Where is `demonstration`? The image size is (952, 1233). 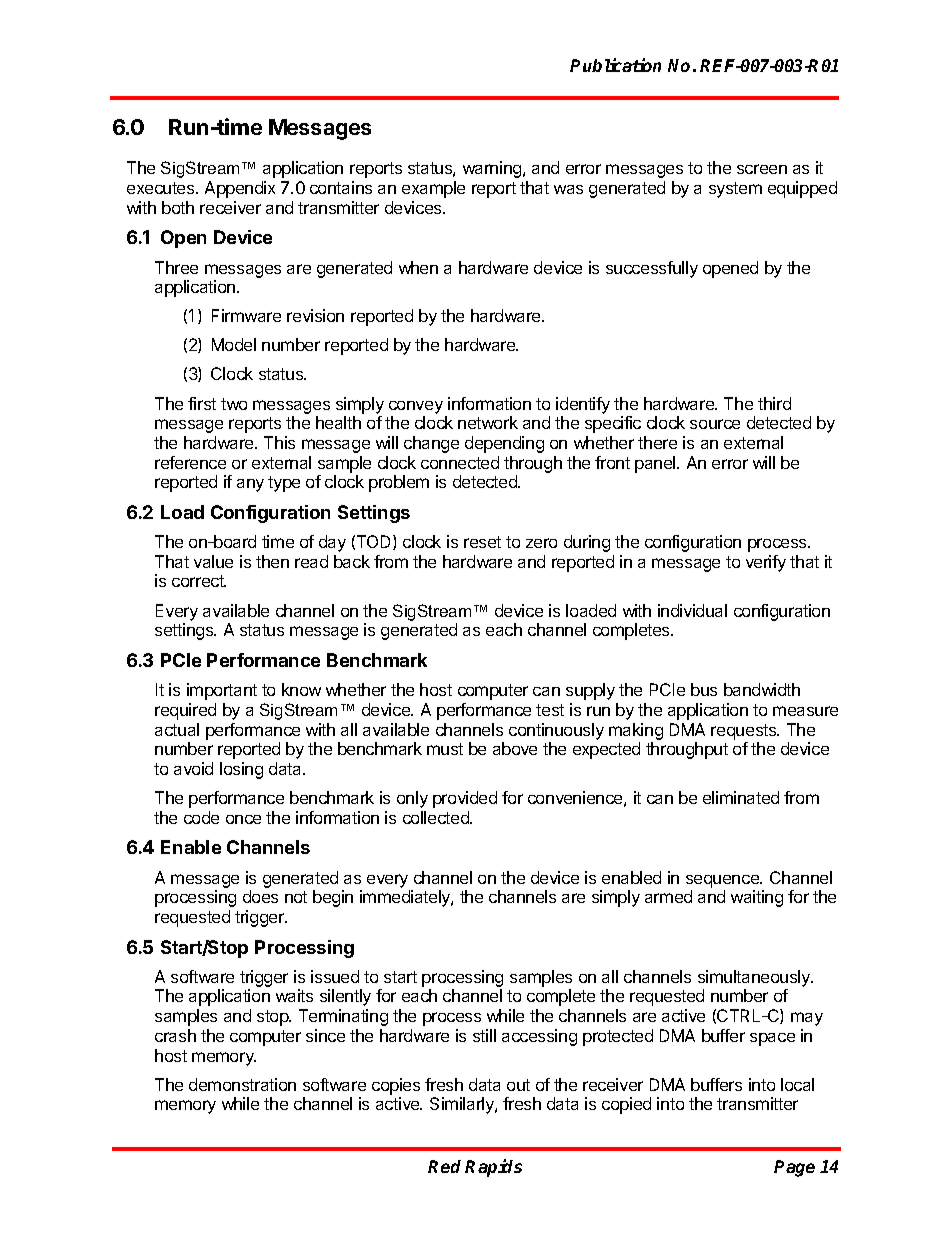 demonstration is located at coordinates (242, 1084).
